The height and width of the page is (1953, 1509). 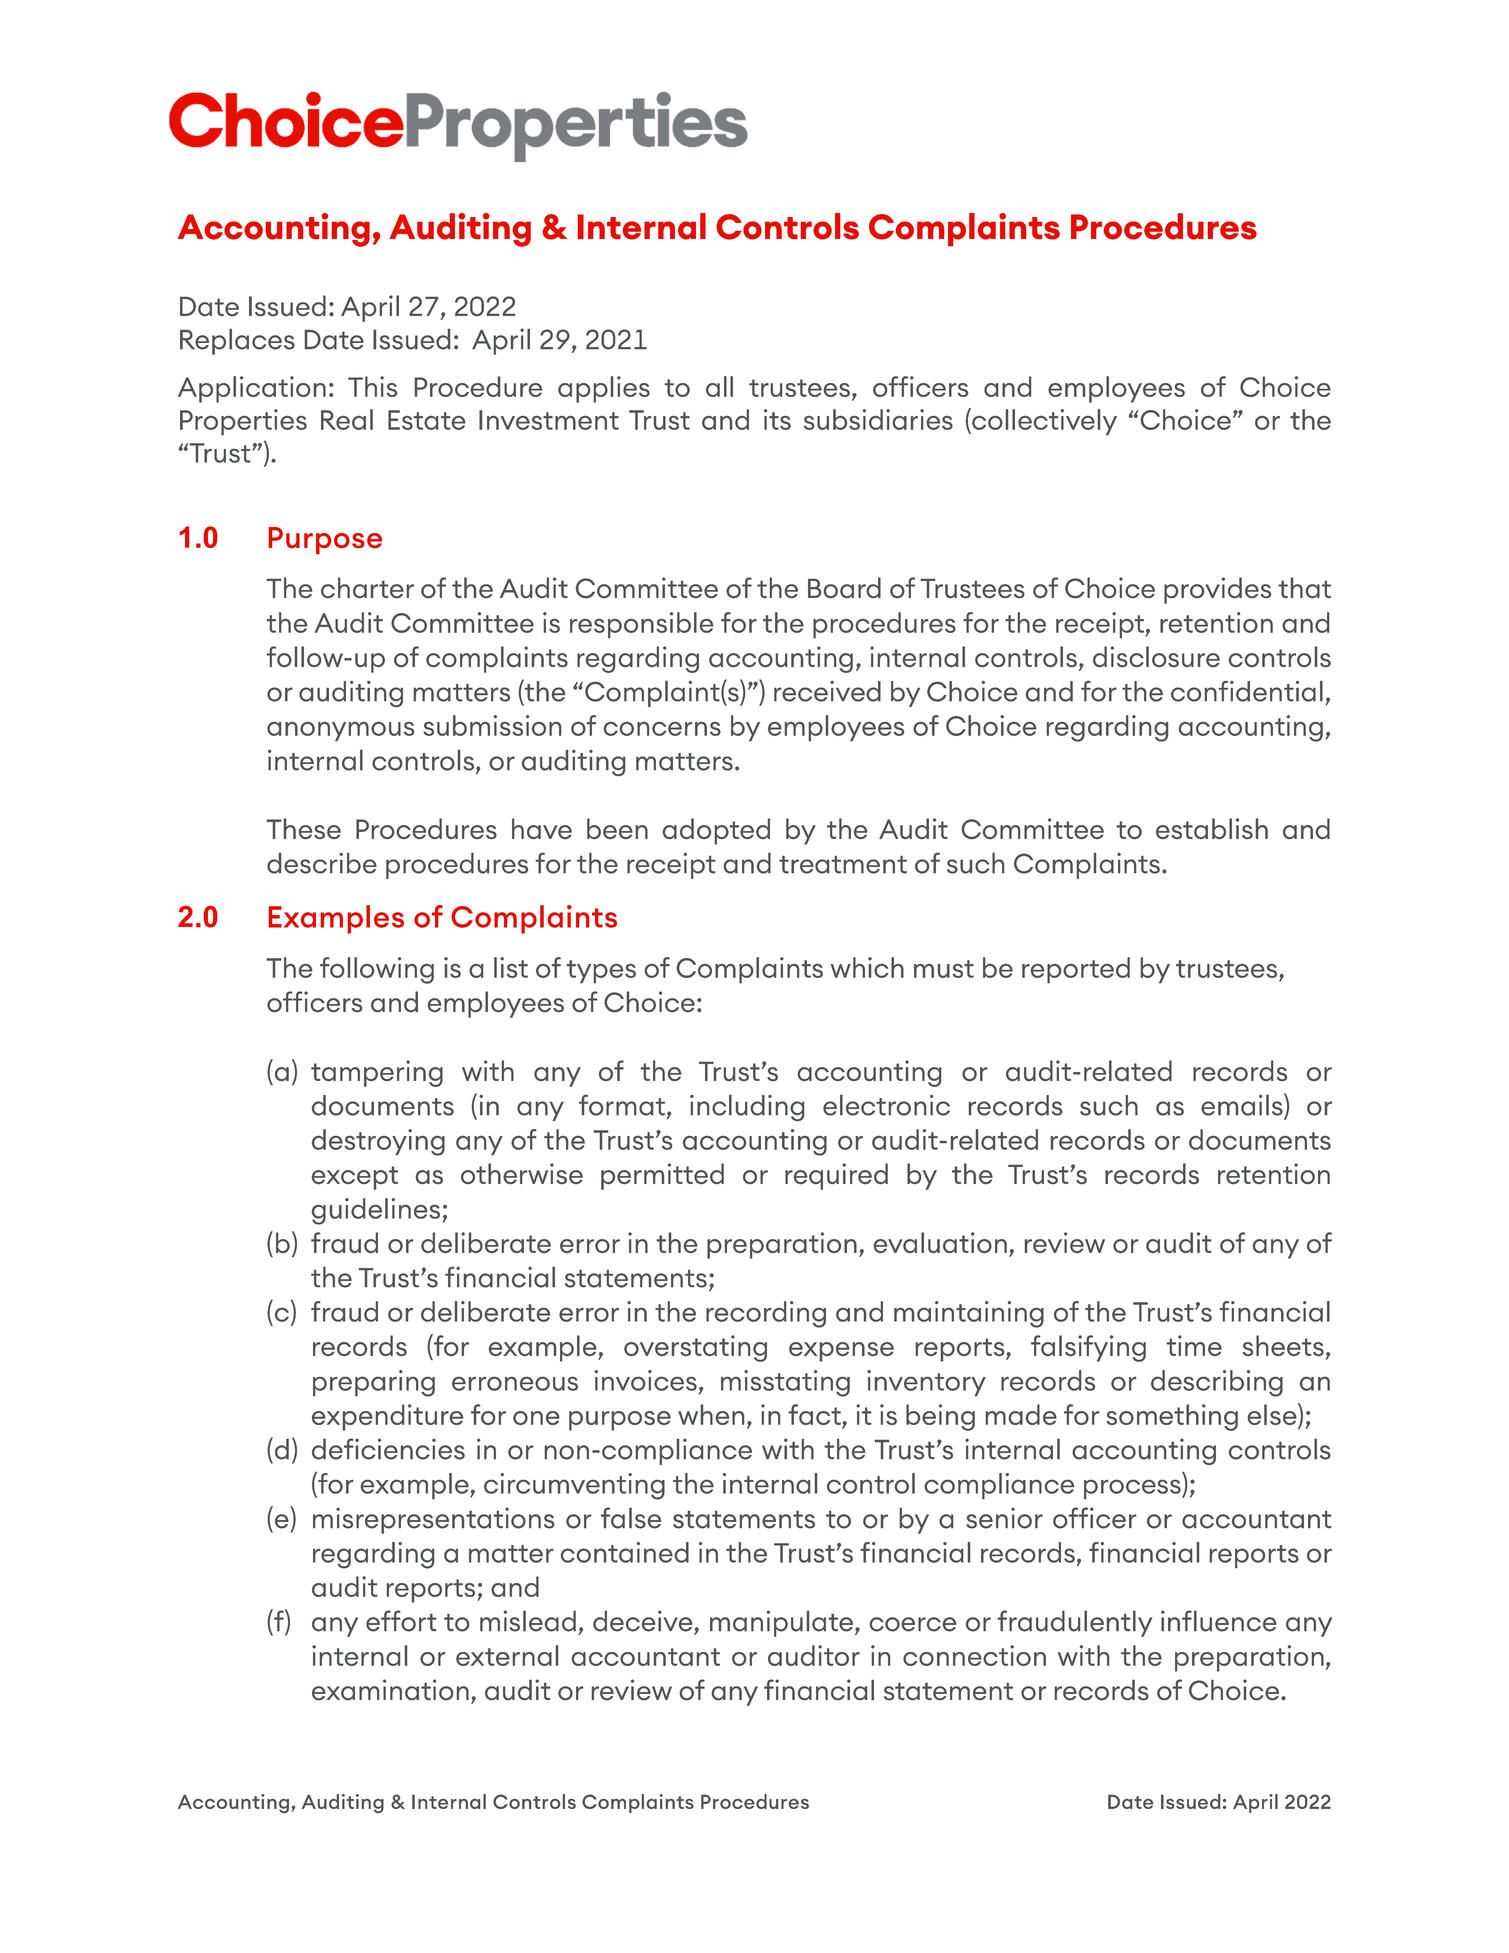 What do you see at coordinates (372, 386) in the page?
I see `This` at bounding box center [372, 386].
